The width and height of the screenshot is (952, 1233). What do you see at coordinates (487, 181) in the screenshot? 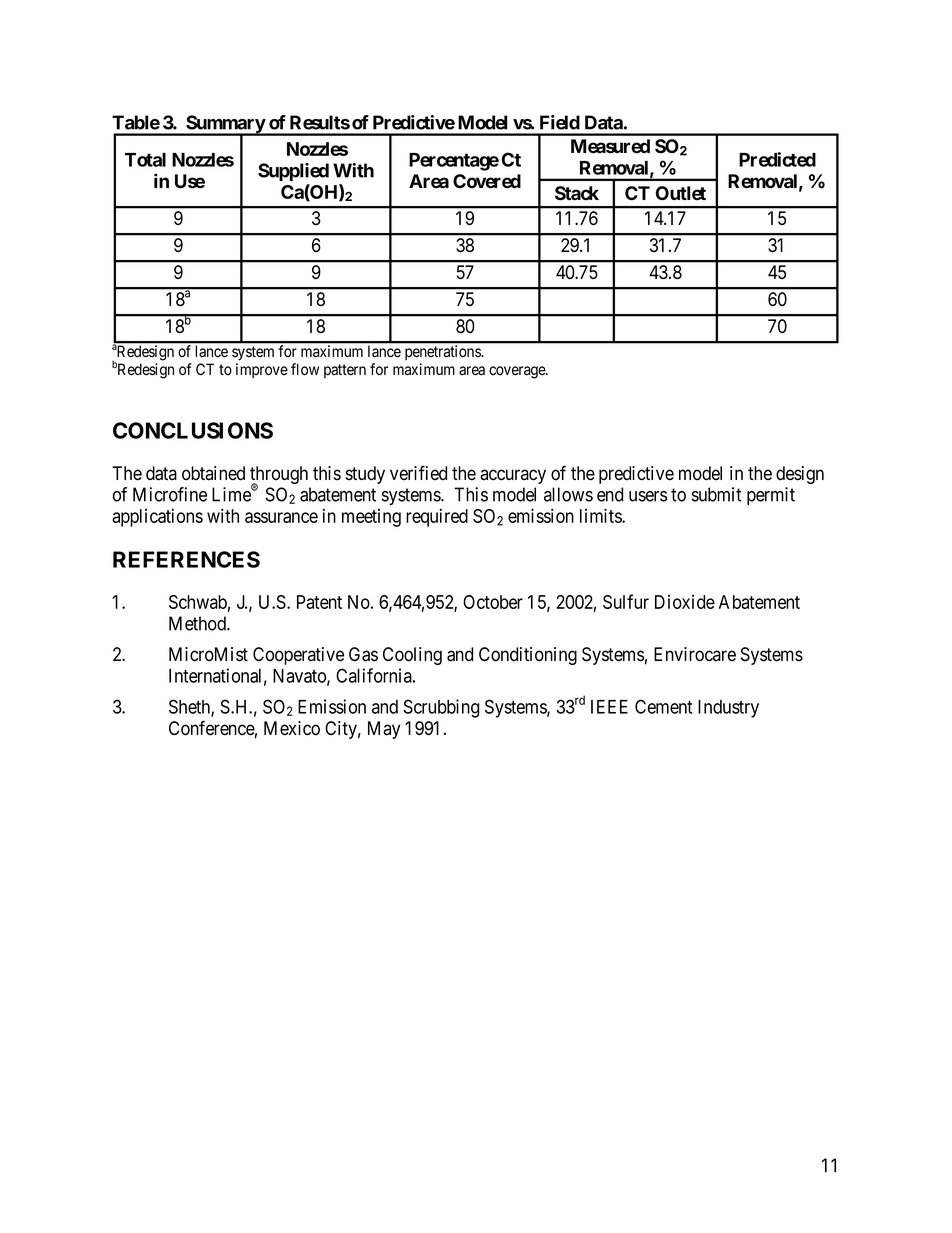
I see `Covered` at bounding box center [487, 181].
